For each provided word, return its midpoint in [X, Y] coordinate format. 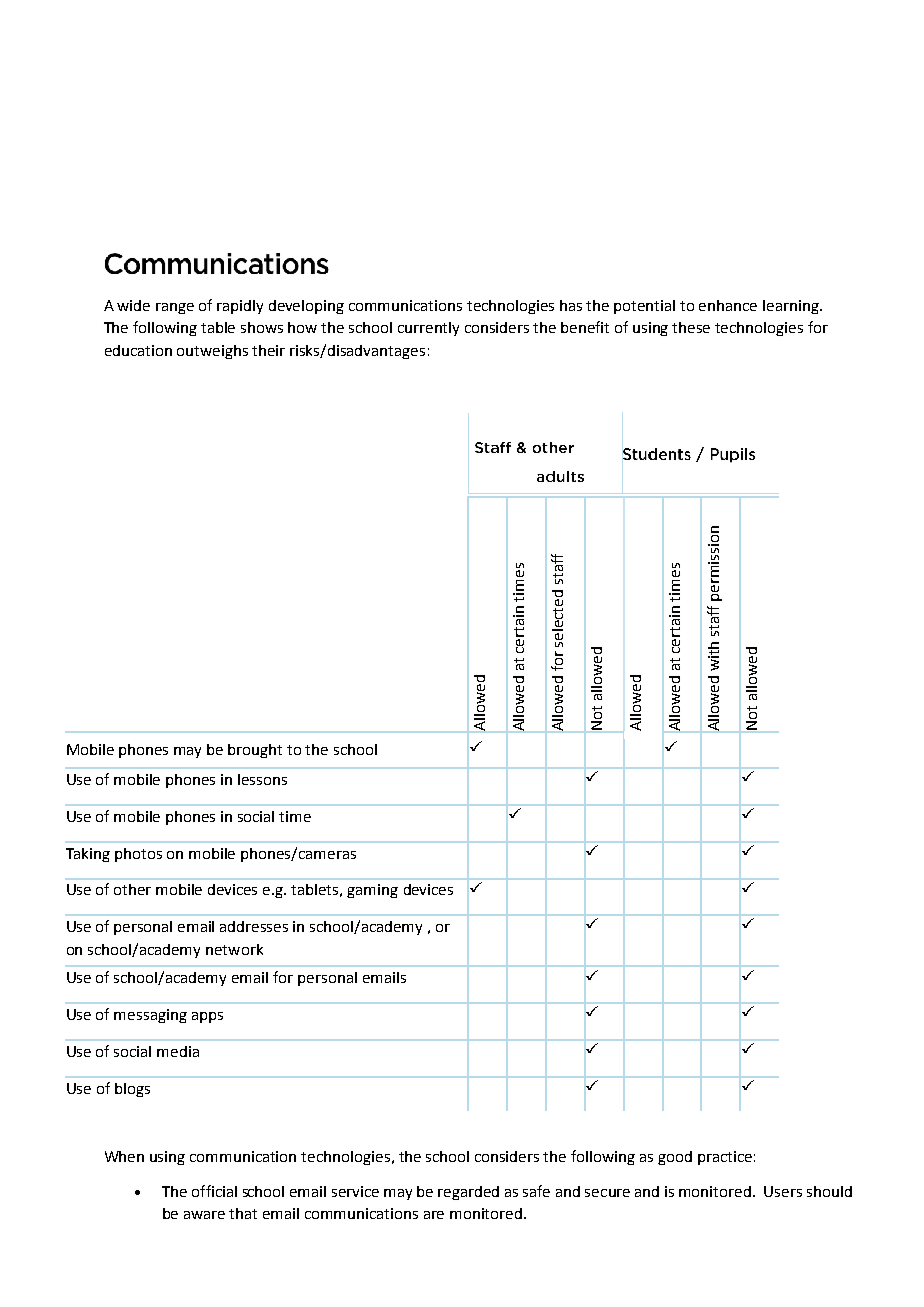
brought [255, 751]
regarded [468, 1193]
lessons [262, 779]
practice [725, 1158]
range [175, 308]
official [214, 1191]
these [691, 327]
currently [428, 329]
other [132, 889]
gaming [372, 891]
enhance [728, 305]
